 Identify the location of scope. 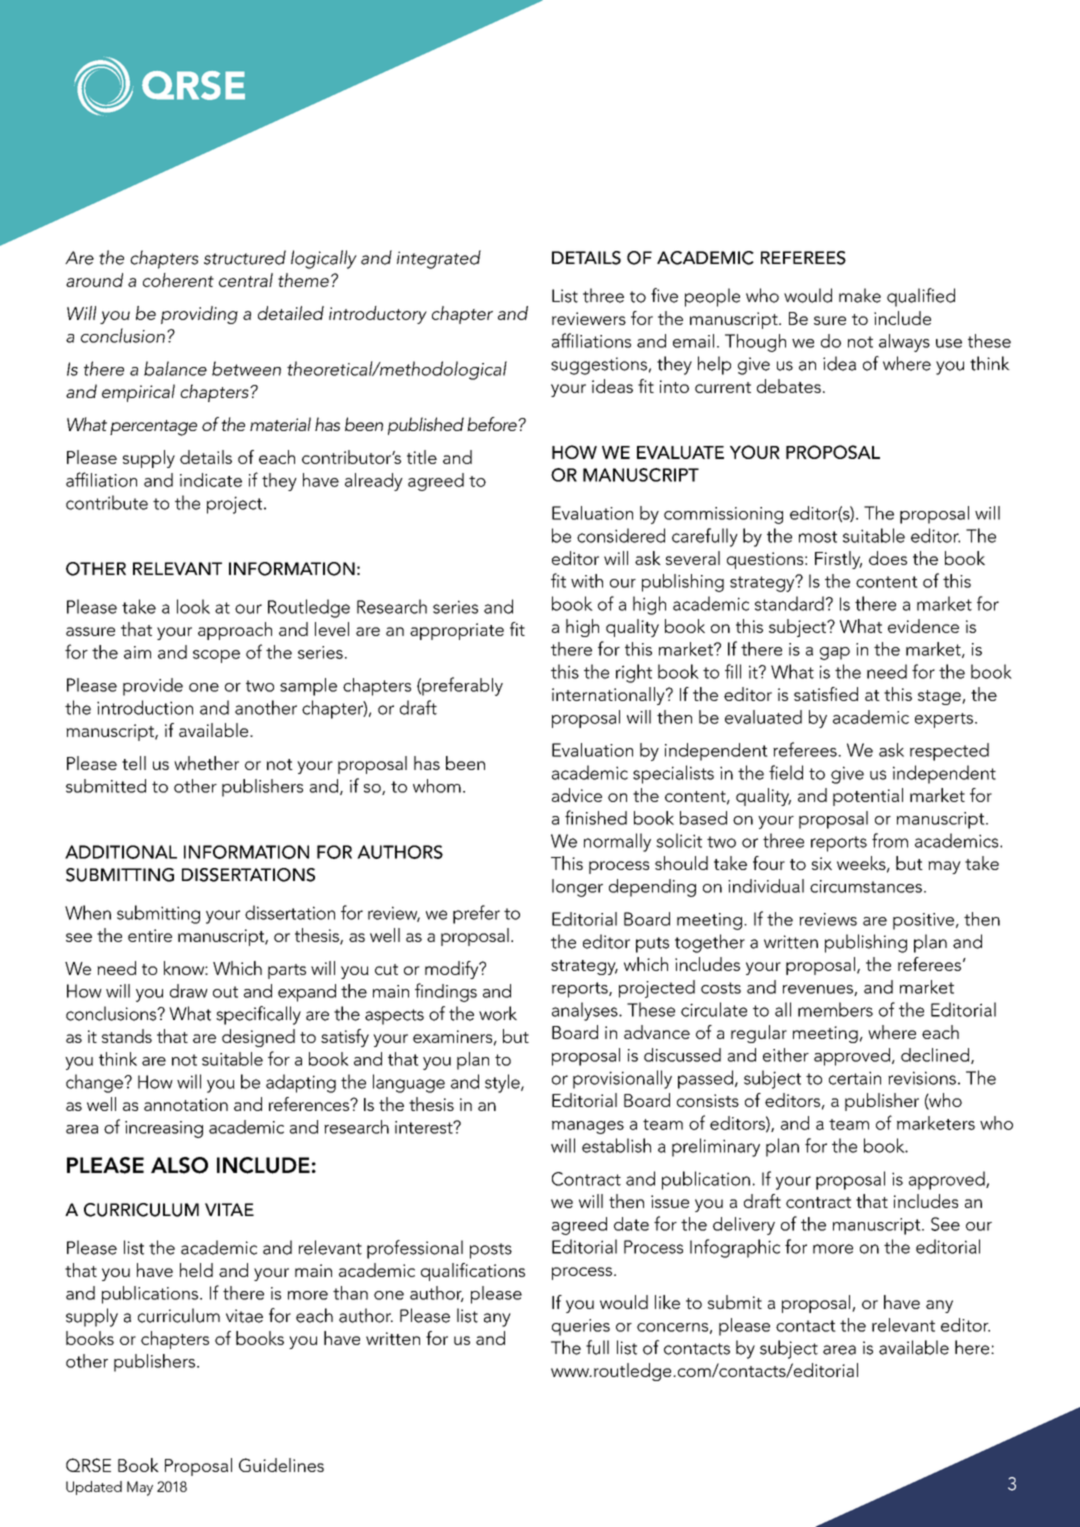
(216, 656).
